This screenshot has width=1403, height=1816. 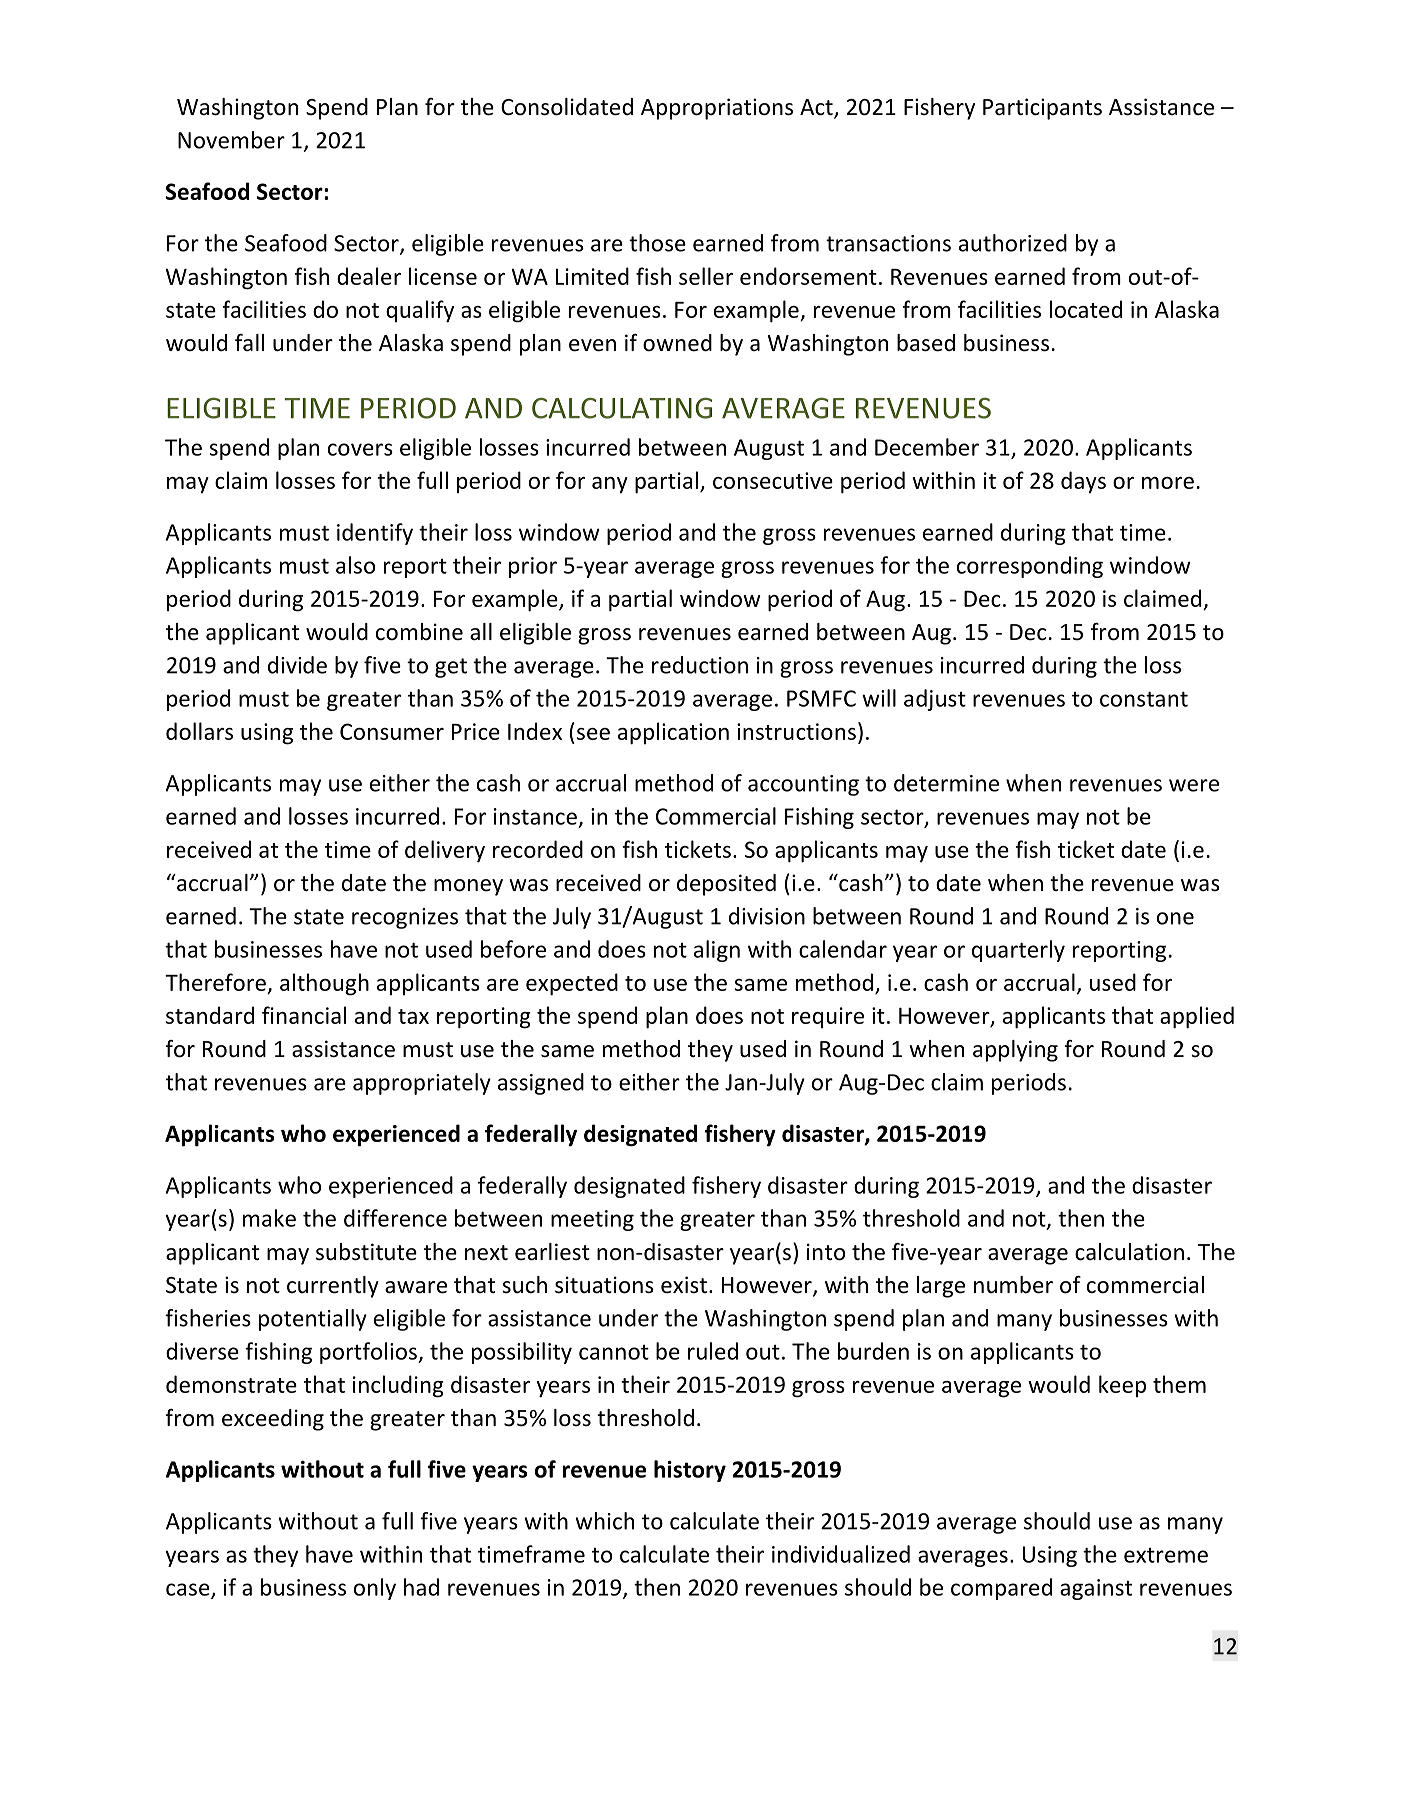 I want to click on Participants, so click(x=1042, y=109).
